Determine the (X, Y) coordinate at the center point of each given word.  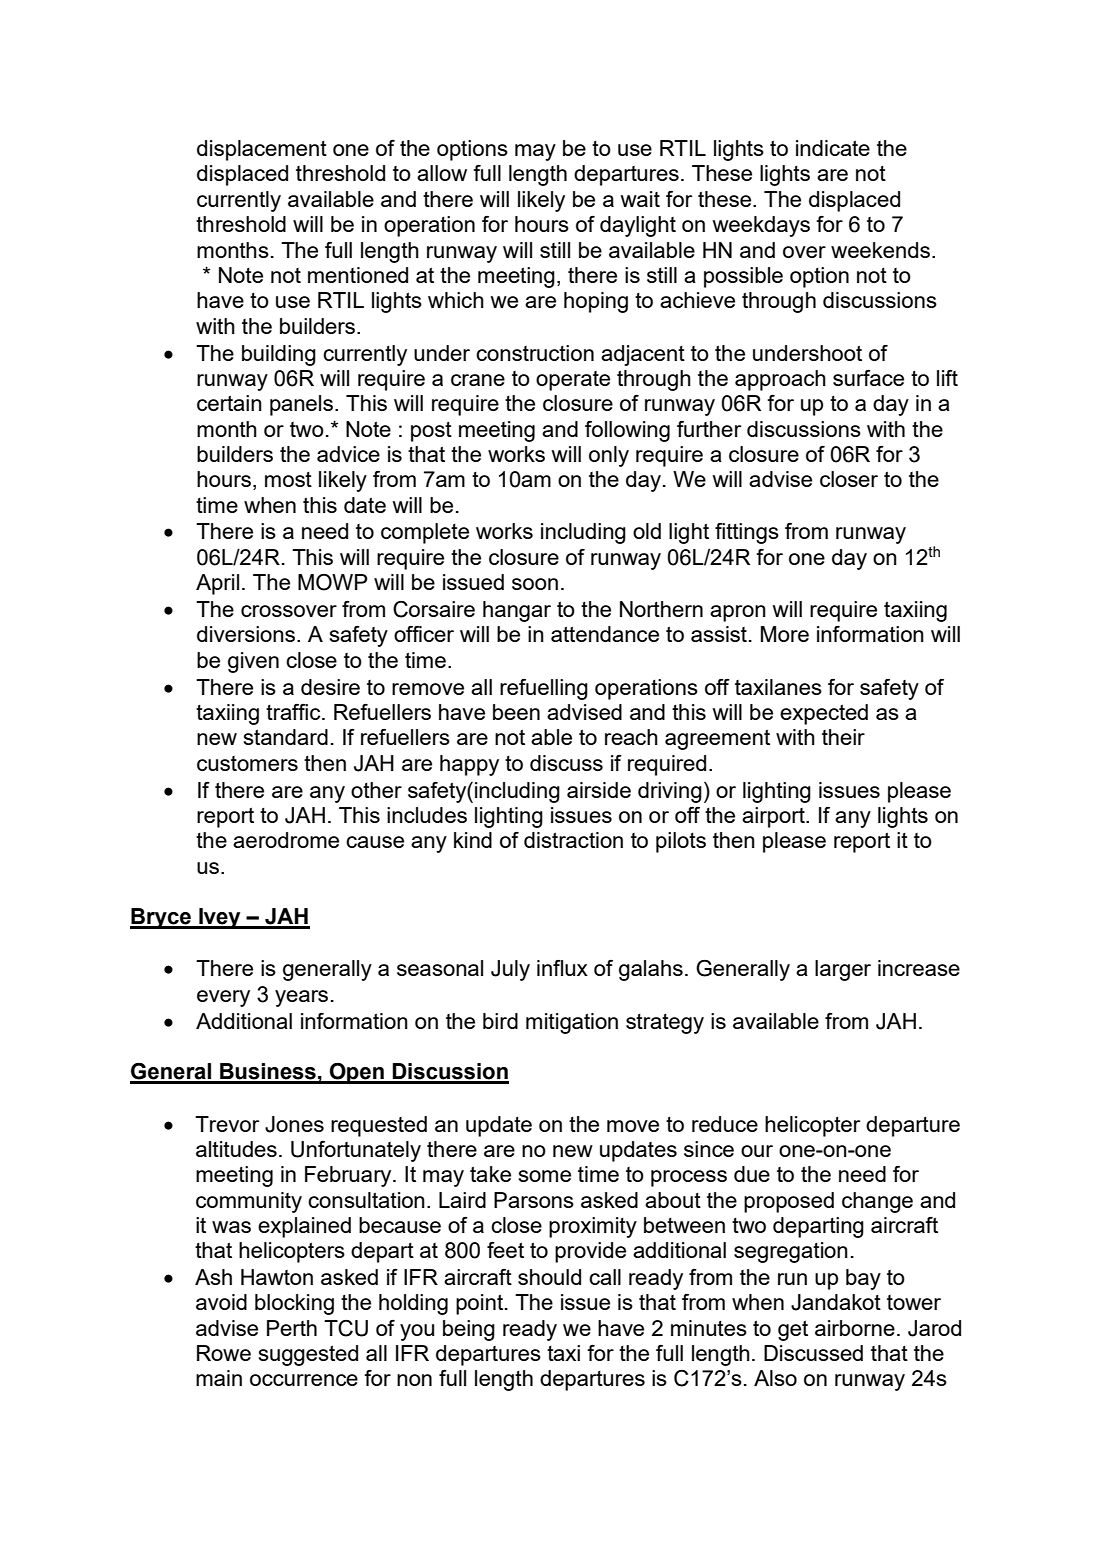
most (288, 479)
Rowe (224, 1353)
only (609, 456)
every (223, 998)
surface (868, 378)
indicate (833, 148)
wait (640, 199)
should (549, 1277)
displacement (262, 150)
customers (247, 763)
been (516, 712)
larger (843, 970)
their (843, 737)
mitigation (572, 1023)
